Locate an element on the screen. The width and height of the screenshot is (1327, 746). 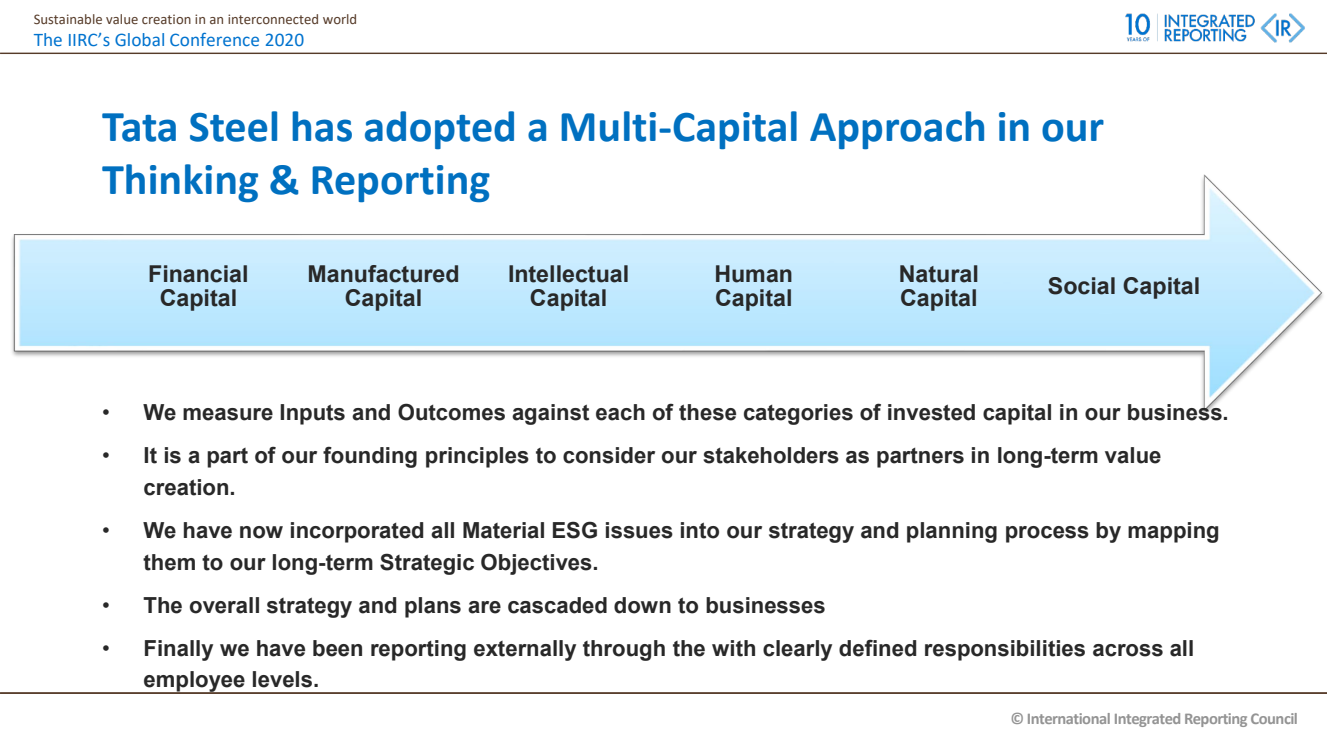
through is located at coordinates (624, 650).
